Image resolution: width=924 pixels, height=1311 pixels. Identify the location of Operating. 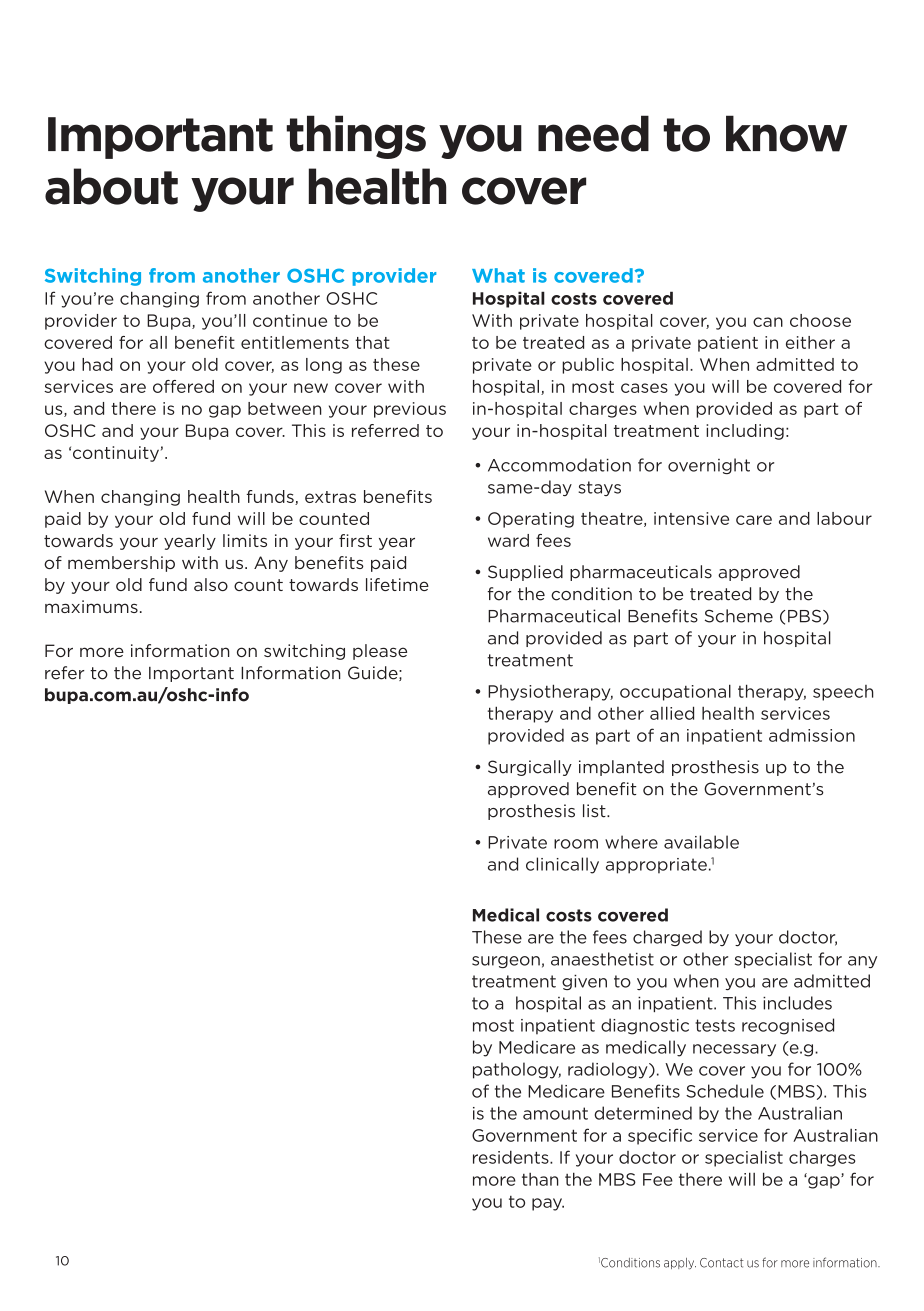
(531, 520).
